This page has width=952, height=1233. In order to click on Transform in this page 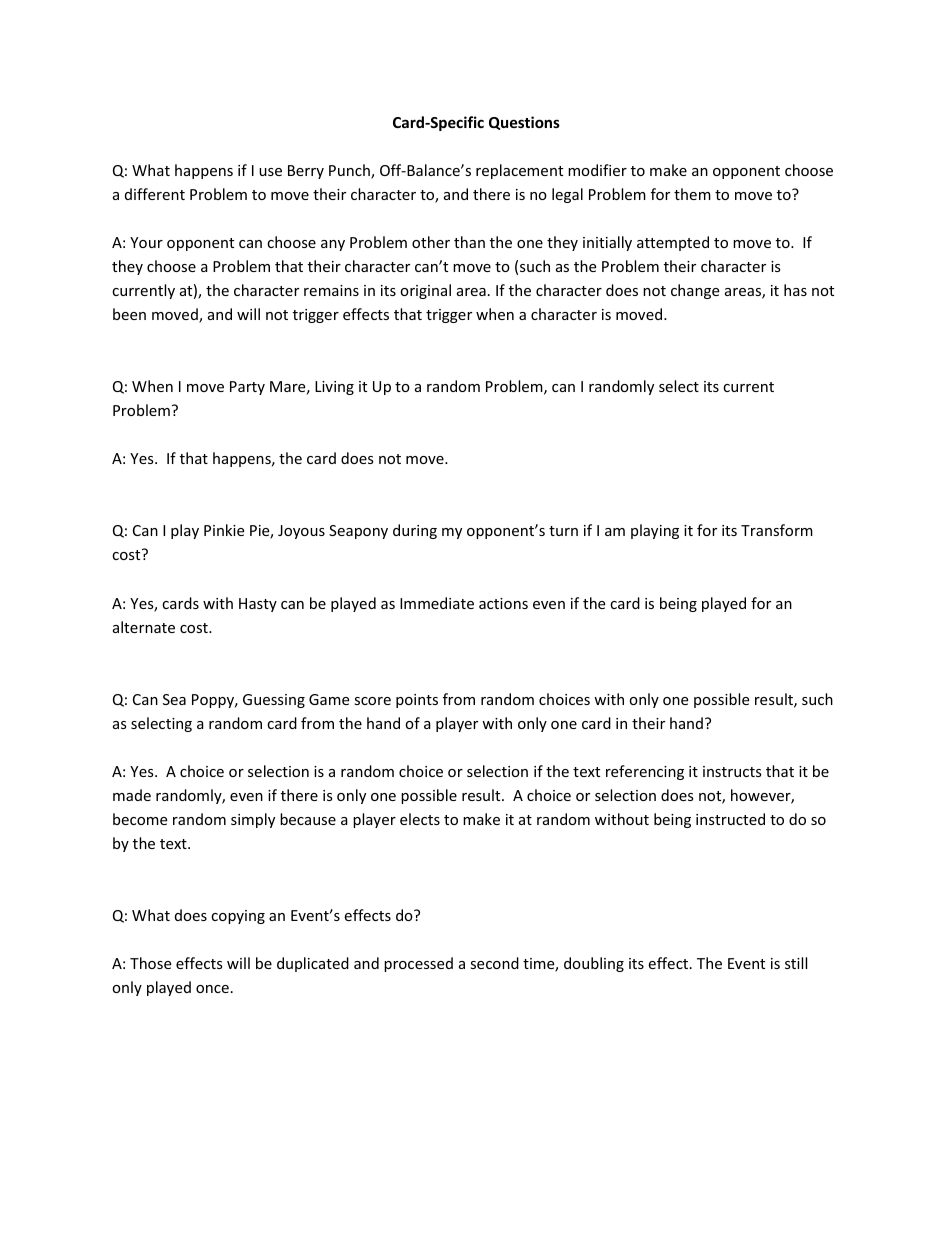, I will do `click(777, 530)`.
